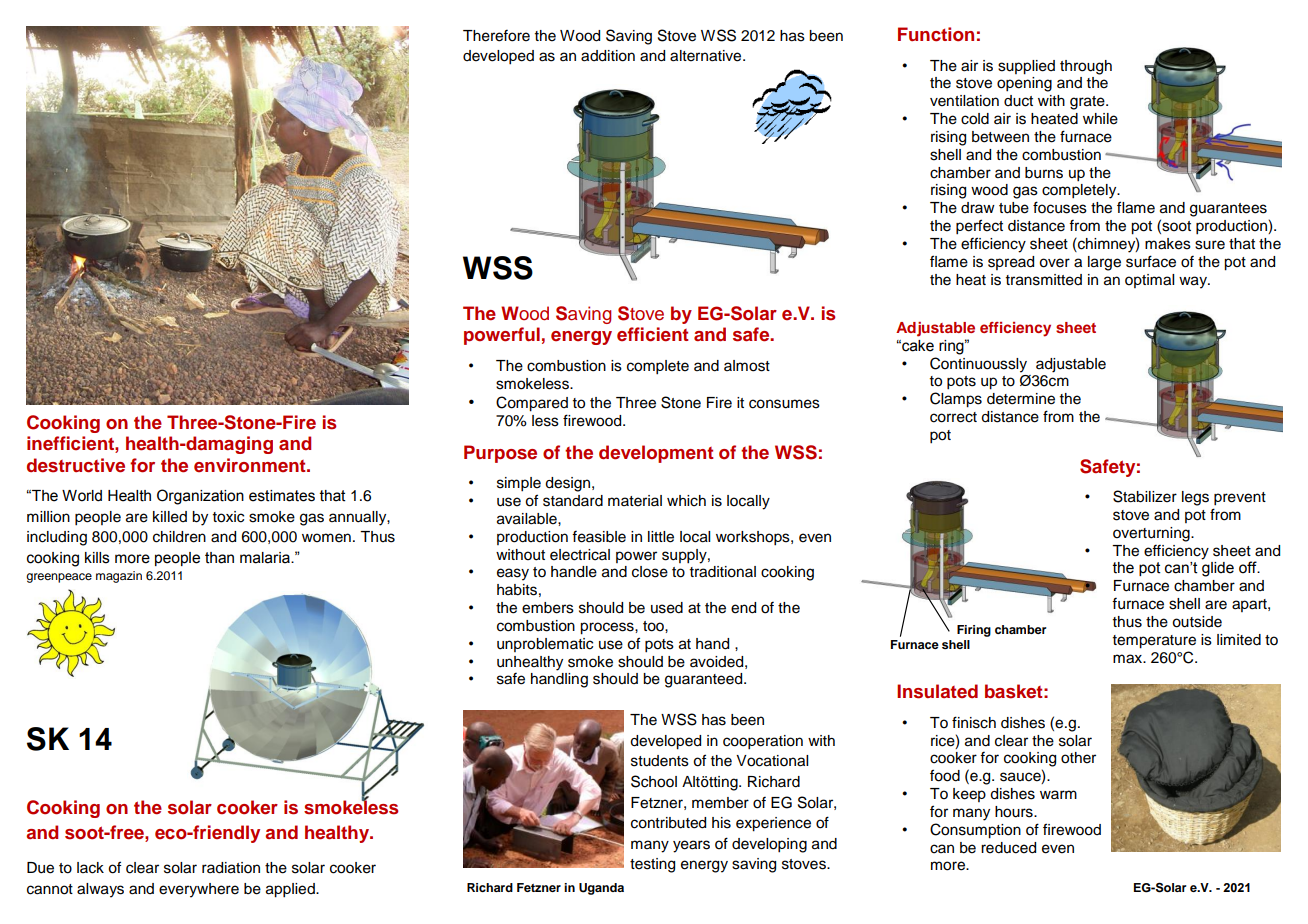  What do you see at coordinates (231, 868) in the screenshot?
I see `radiation` at bounding box center [231, 868].
